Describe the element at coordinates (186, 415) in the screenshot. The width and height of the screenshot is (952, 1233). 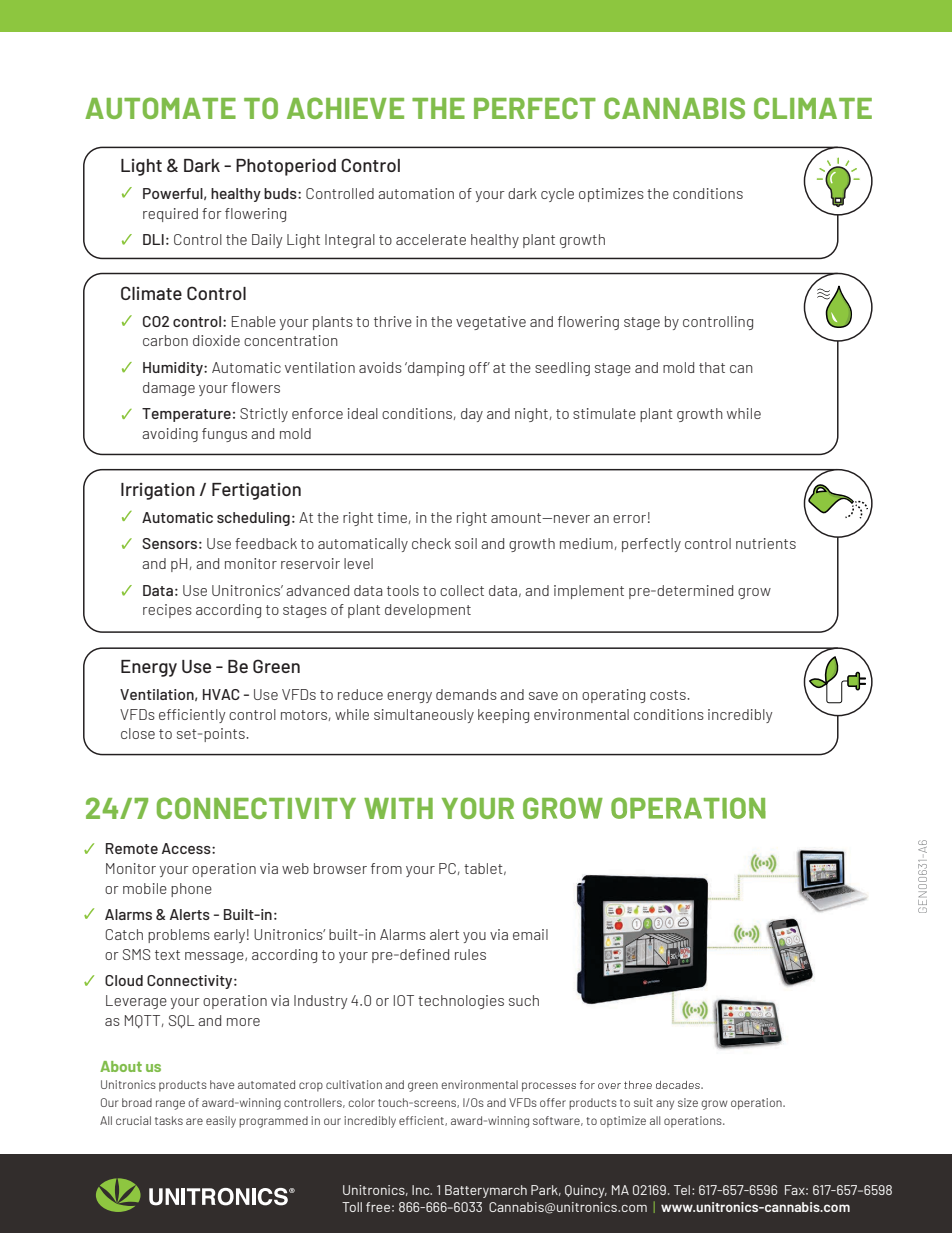
I see `Temperature` at that location.
